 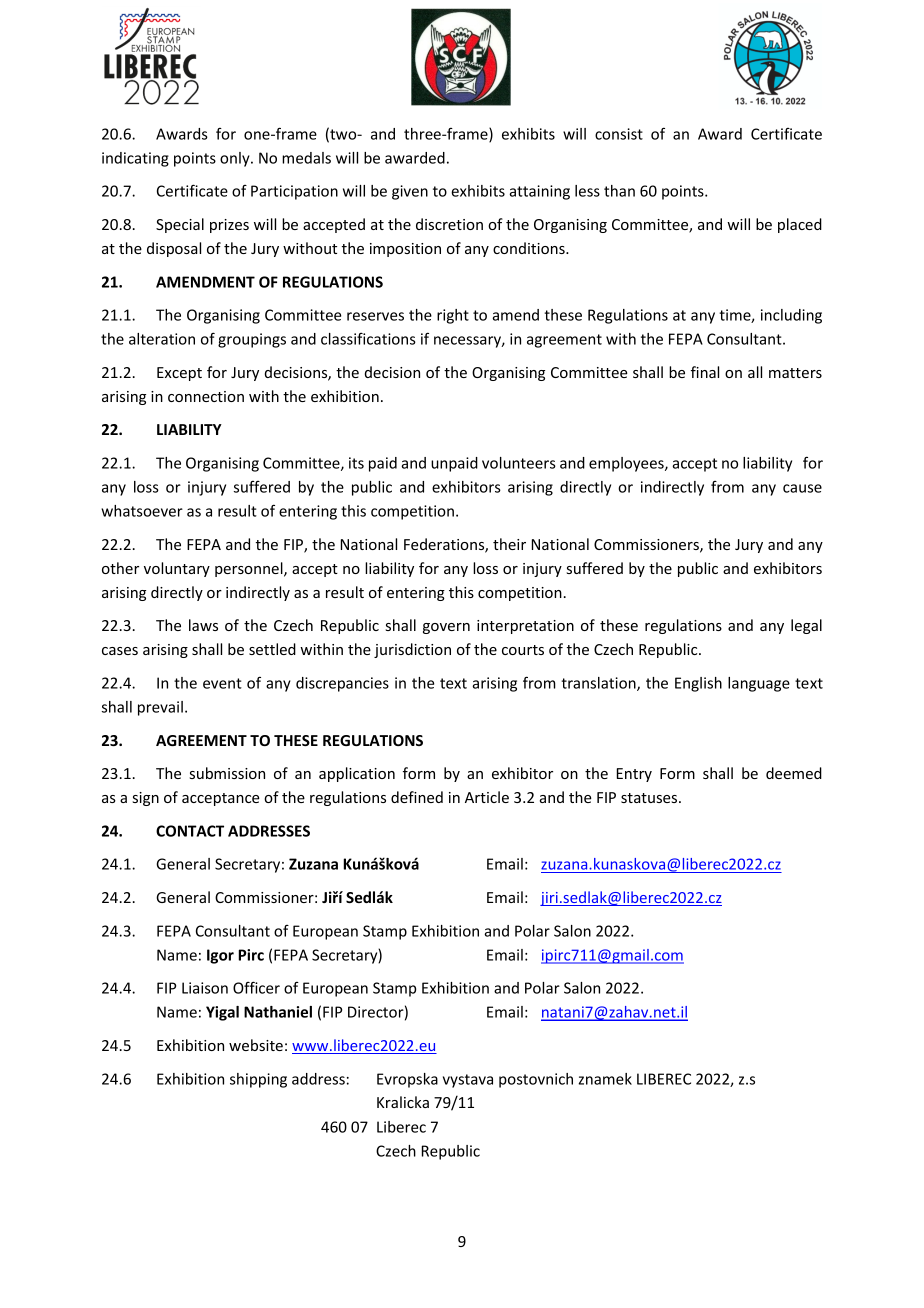 What do you see at coordinates (256, 1045) in the image?
I see `website` at bounding box center [256, 1045].
